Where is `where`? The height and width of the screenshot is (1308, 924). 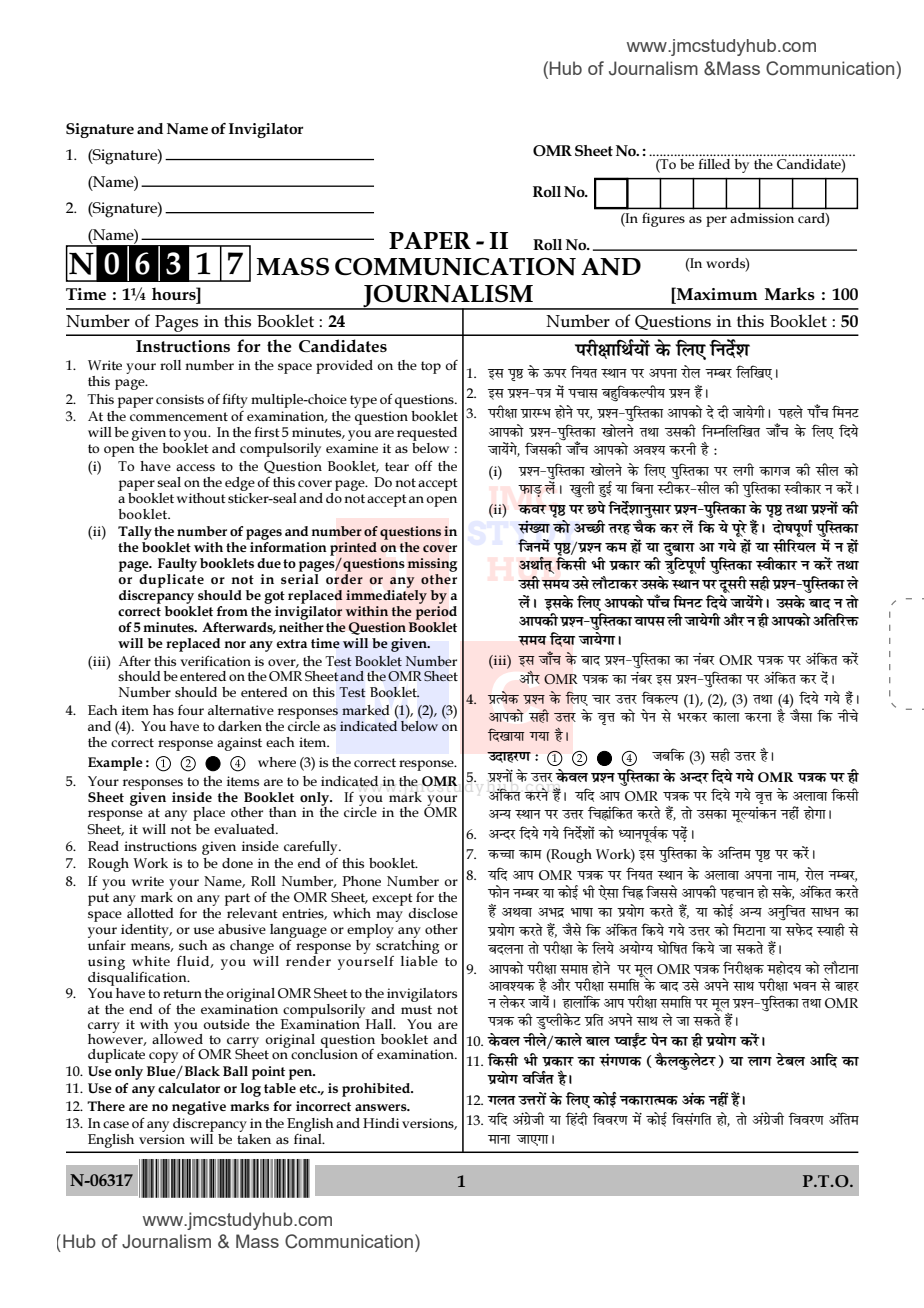
where is located at coordinates (277, 762).
